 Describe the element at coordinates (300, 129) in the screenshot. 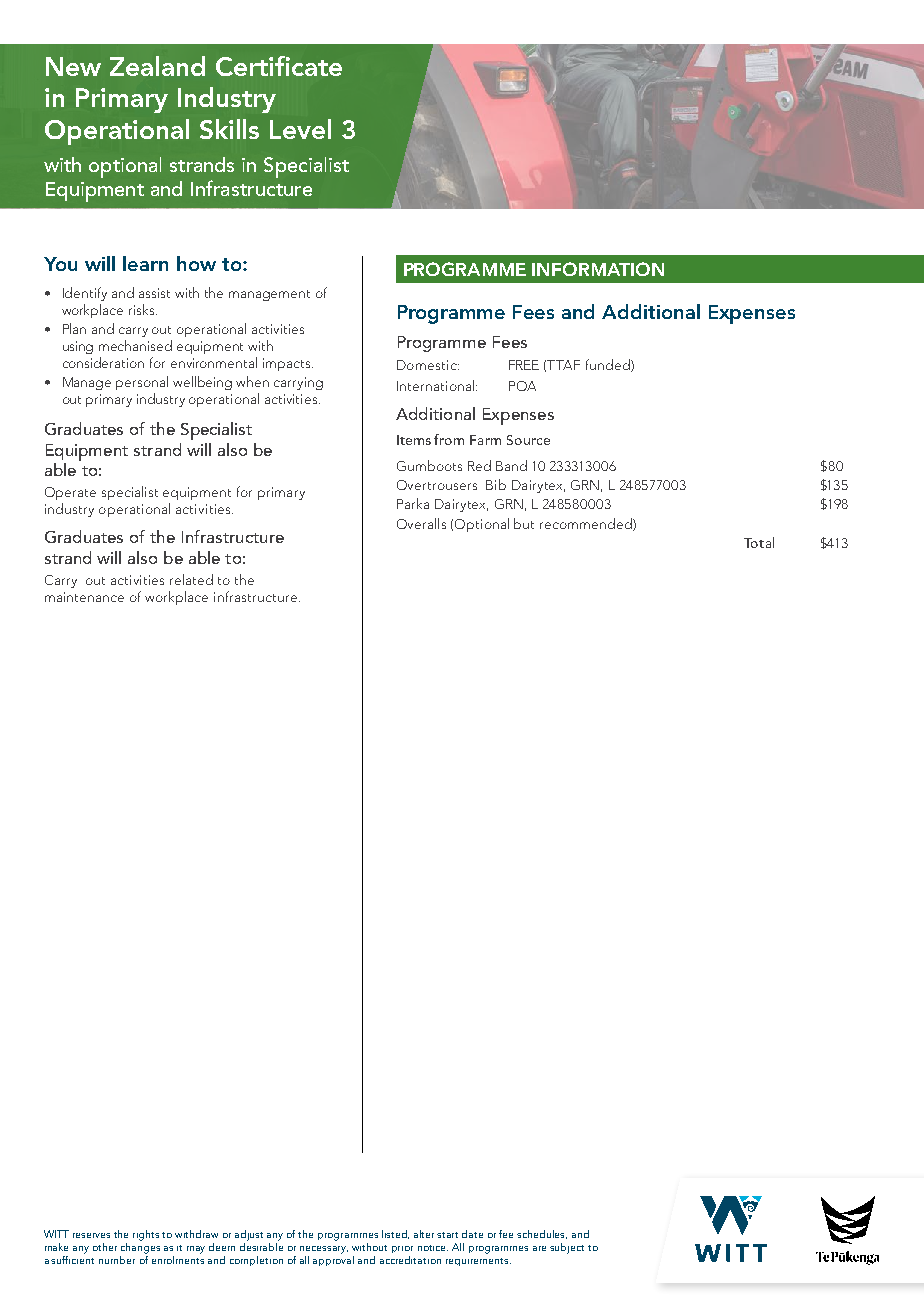

I see `Level` at that location.
